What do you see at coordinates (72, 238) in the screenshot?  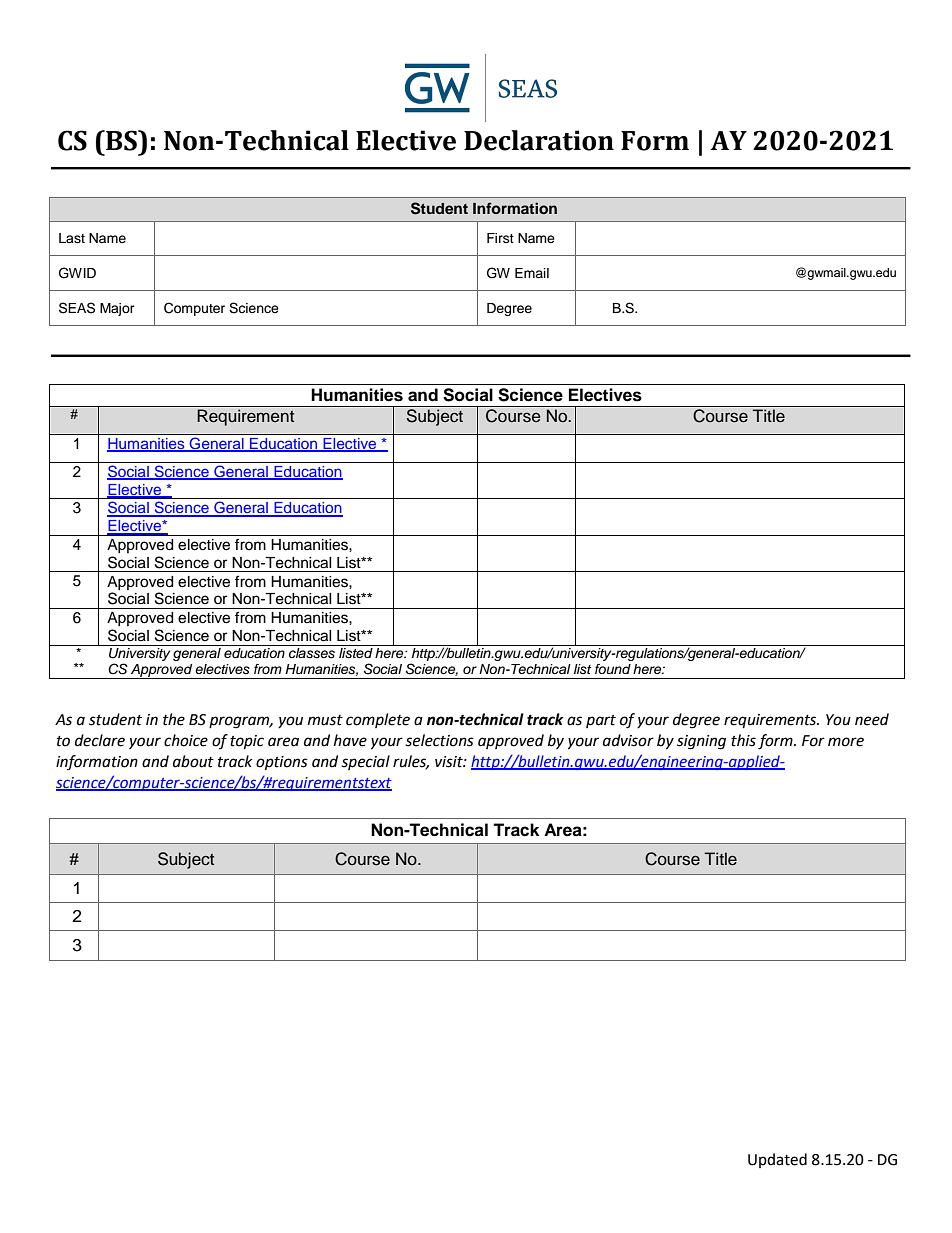 I see `Last` at bounding box center [72, 238].
